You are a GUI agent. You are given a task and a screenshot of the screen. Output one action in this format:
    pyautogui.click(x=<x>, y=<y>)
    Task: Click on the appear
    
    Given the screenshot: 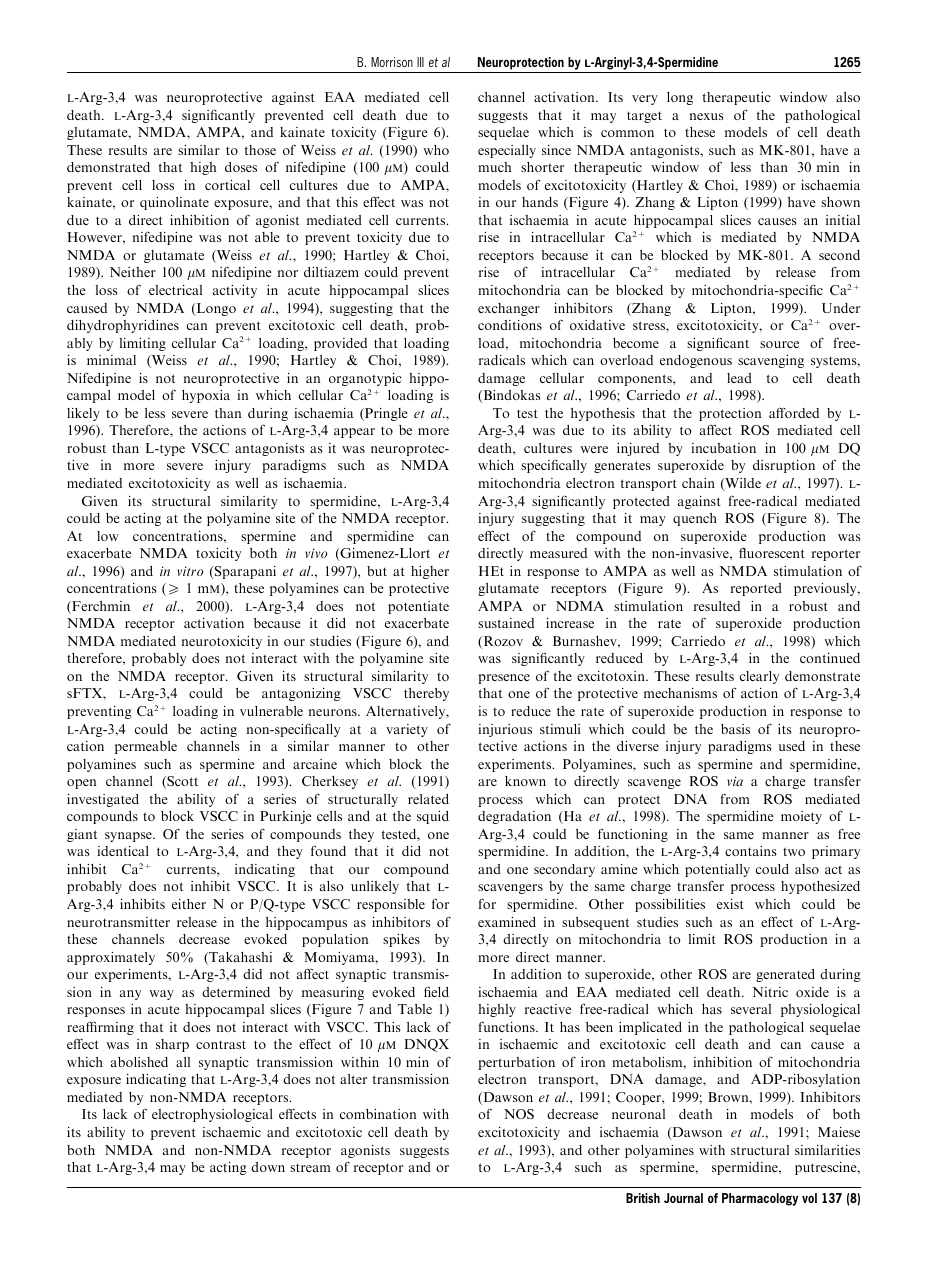 What is the action you would take?
    pyautogui.click(x=354, y=433)
